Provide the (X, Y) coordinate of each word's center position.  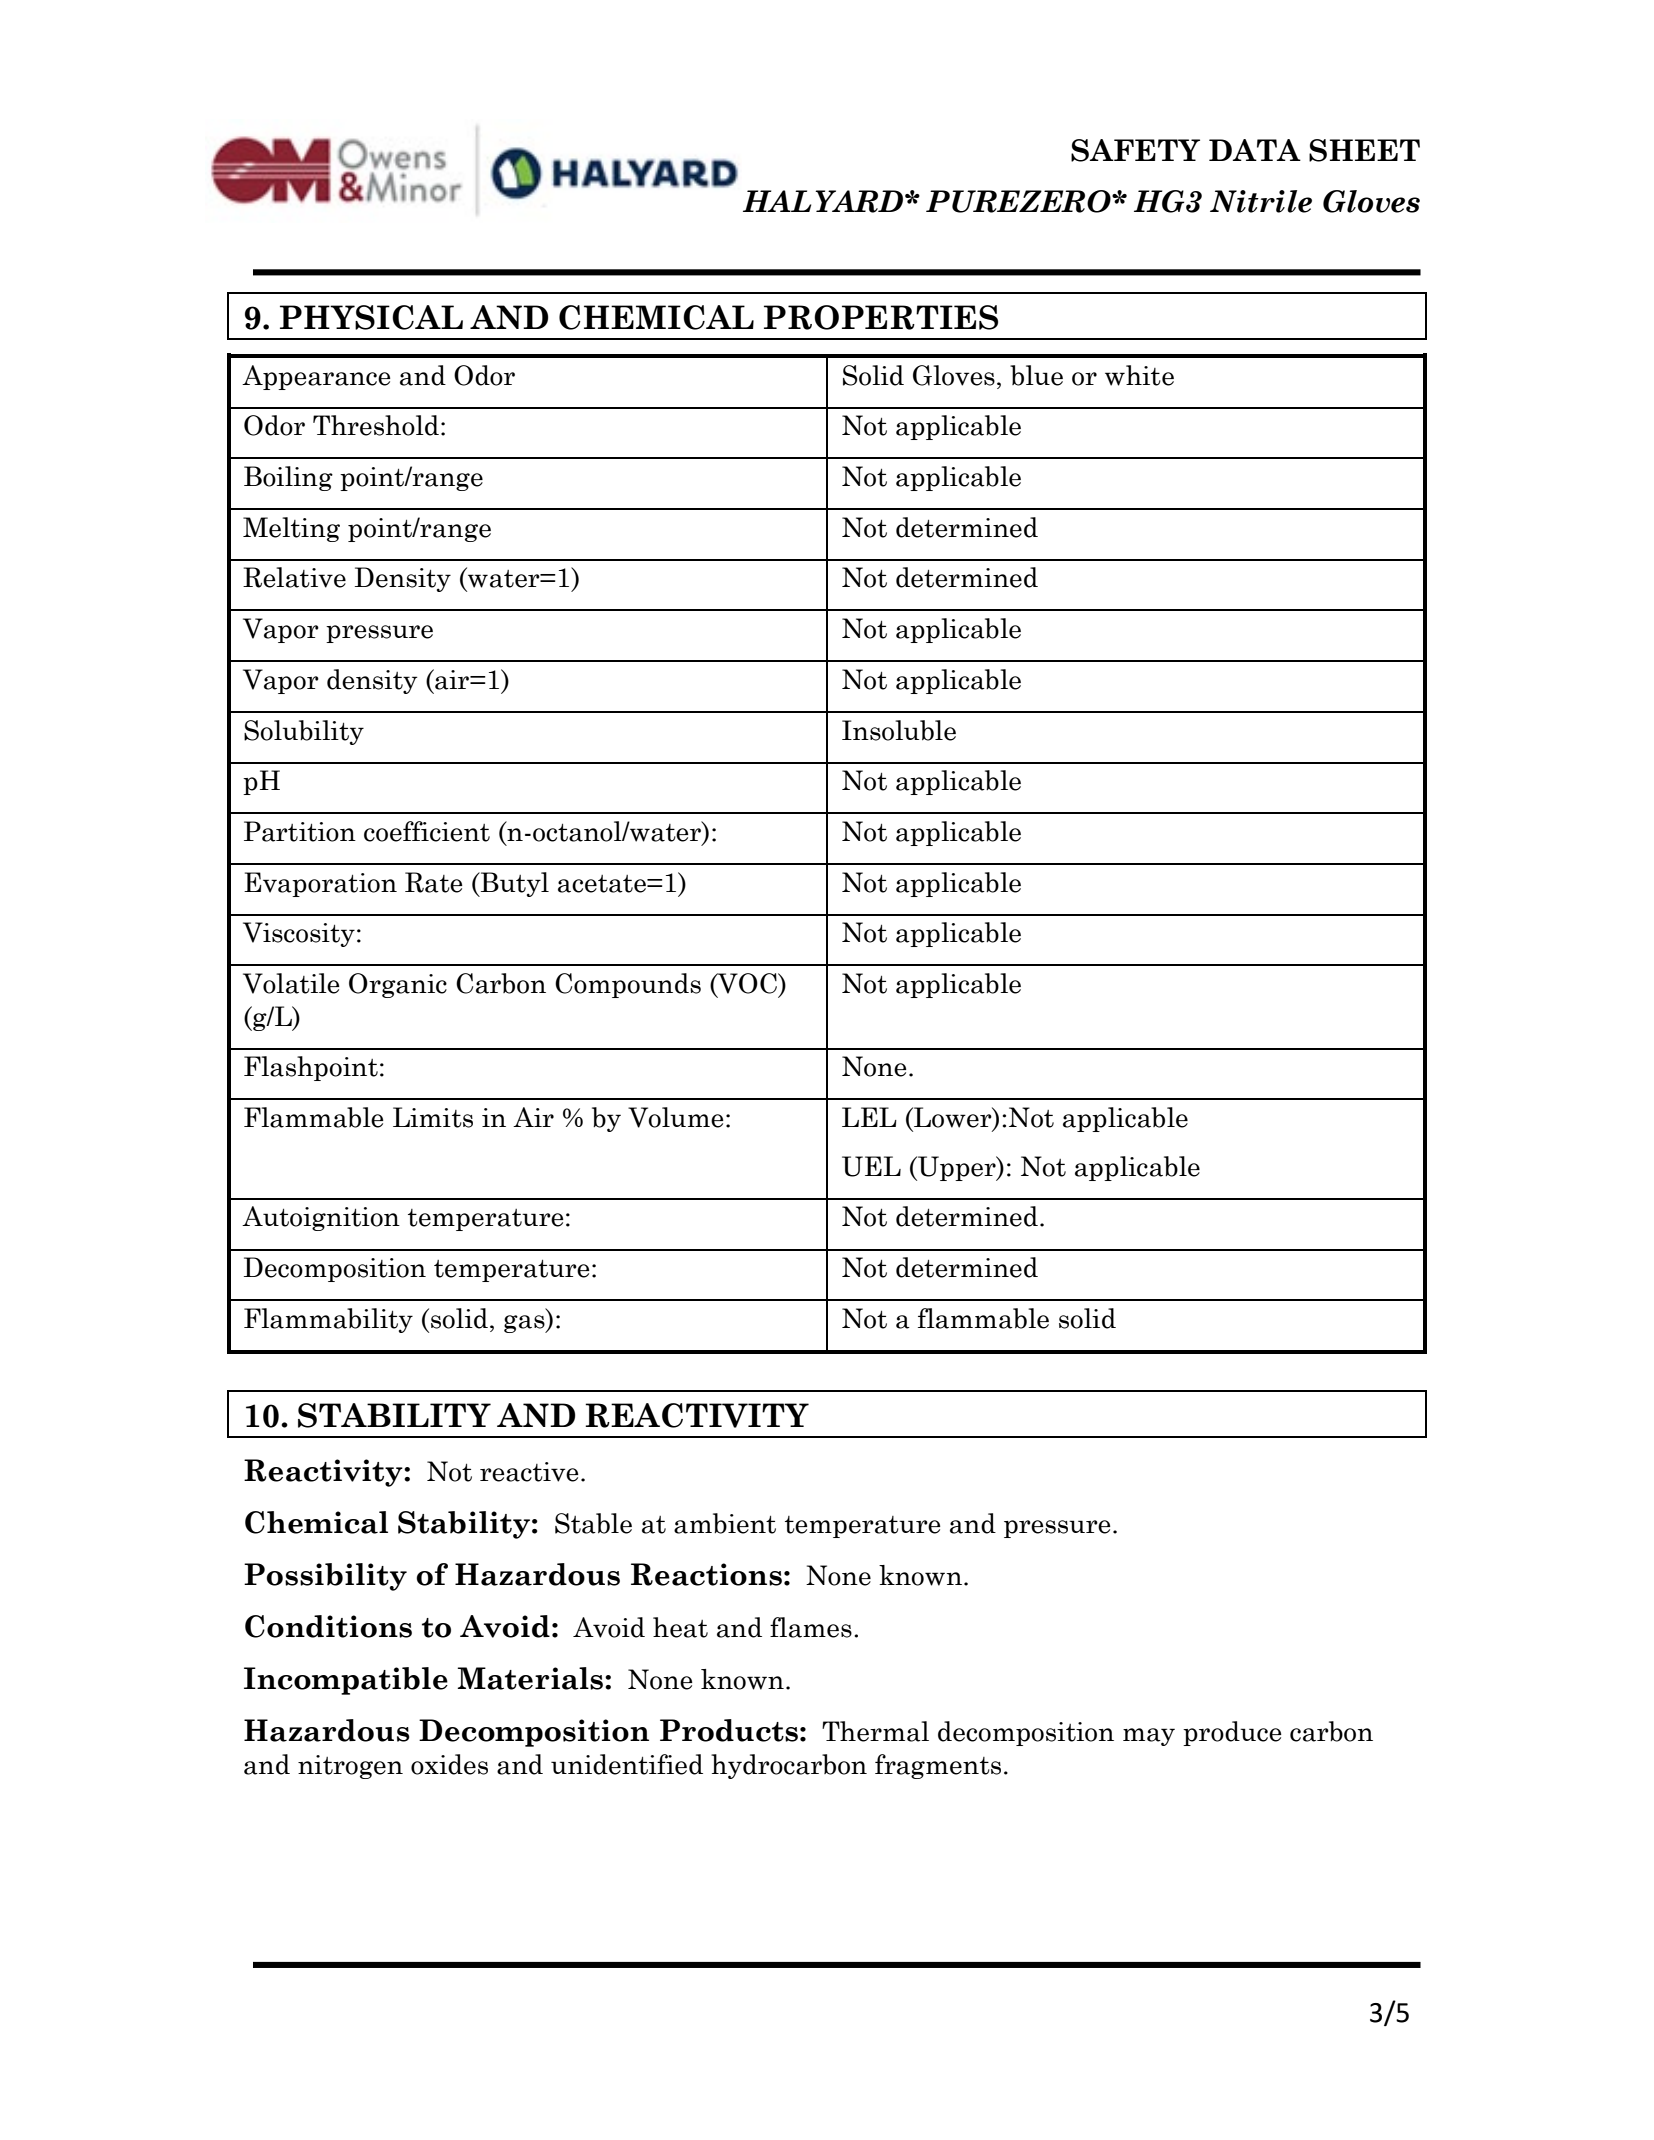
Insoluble (899, 730)
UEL (871, 1166)
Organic (398, 985)
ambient (725, 1523)
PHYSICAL (371, 317)
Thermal (875, 1731)
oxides (449, 1764)
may (1149, 1737)
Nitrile (1261, 201)
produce (1232, 1733)
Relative (294, 577)
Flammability (328, 1320)
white (1139, 375)
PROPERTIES (881, 317)
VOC (747, 984)
